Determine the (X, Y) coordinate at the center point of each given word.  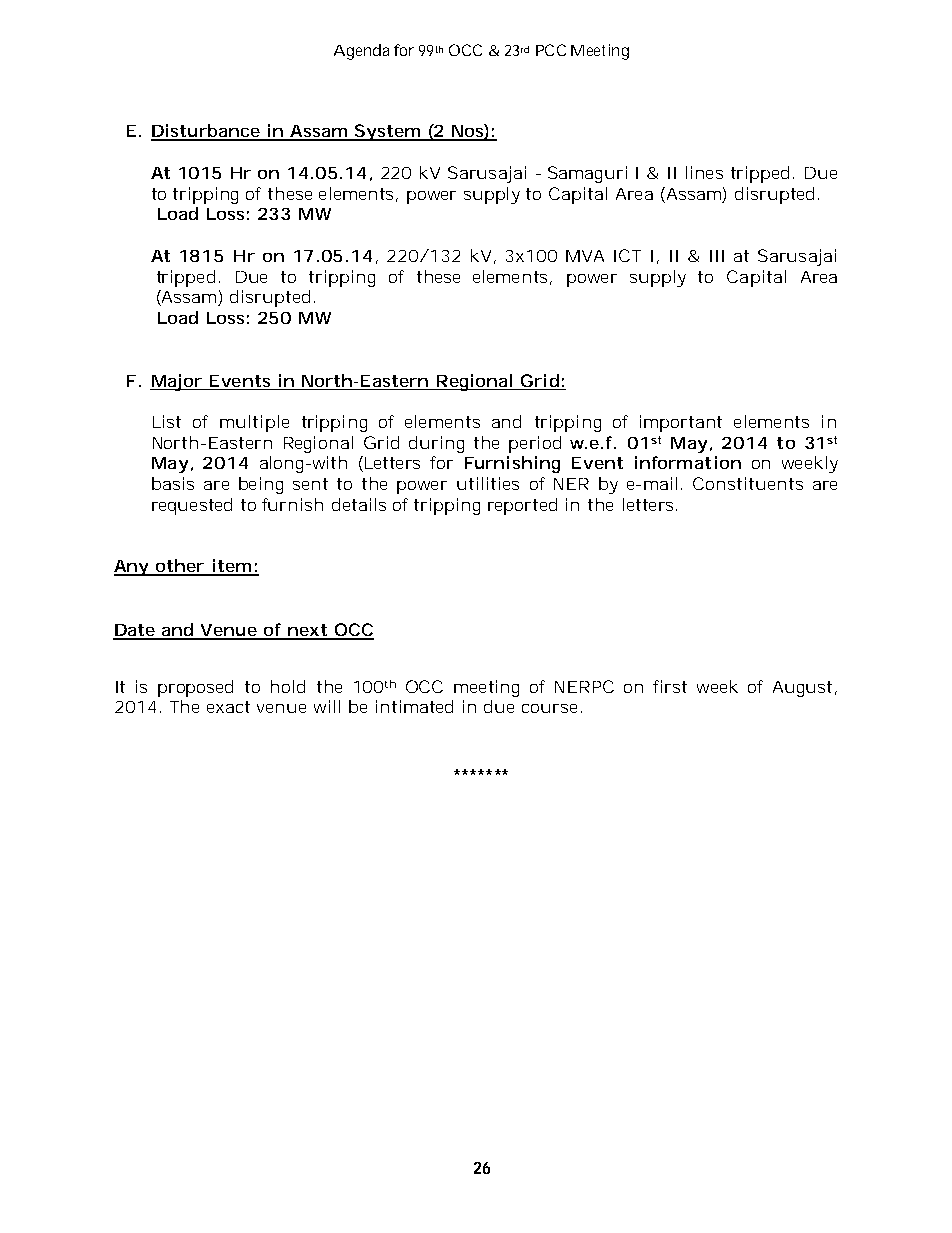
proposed (195, 688)
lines (704, 172)
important (681, 423)
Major (177, 382)
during (436, 444)
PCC (551, 50)
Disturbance (206, 132)
